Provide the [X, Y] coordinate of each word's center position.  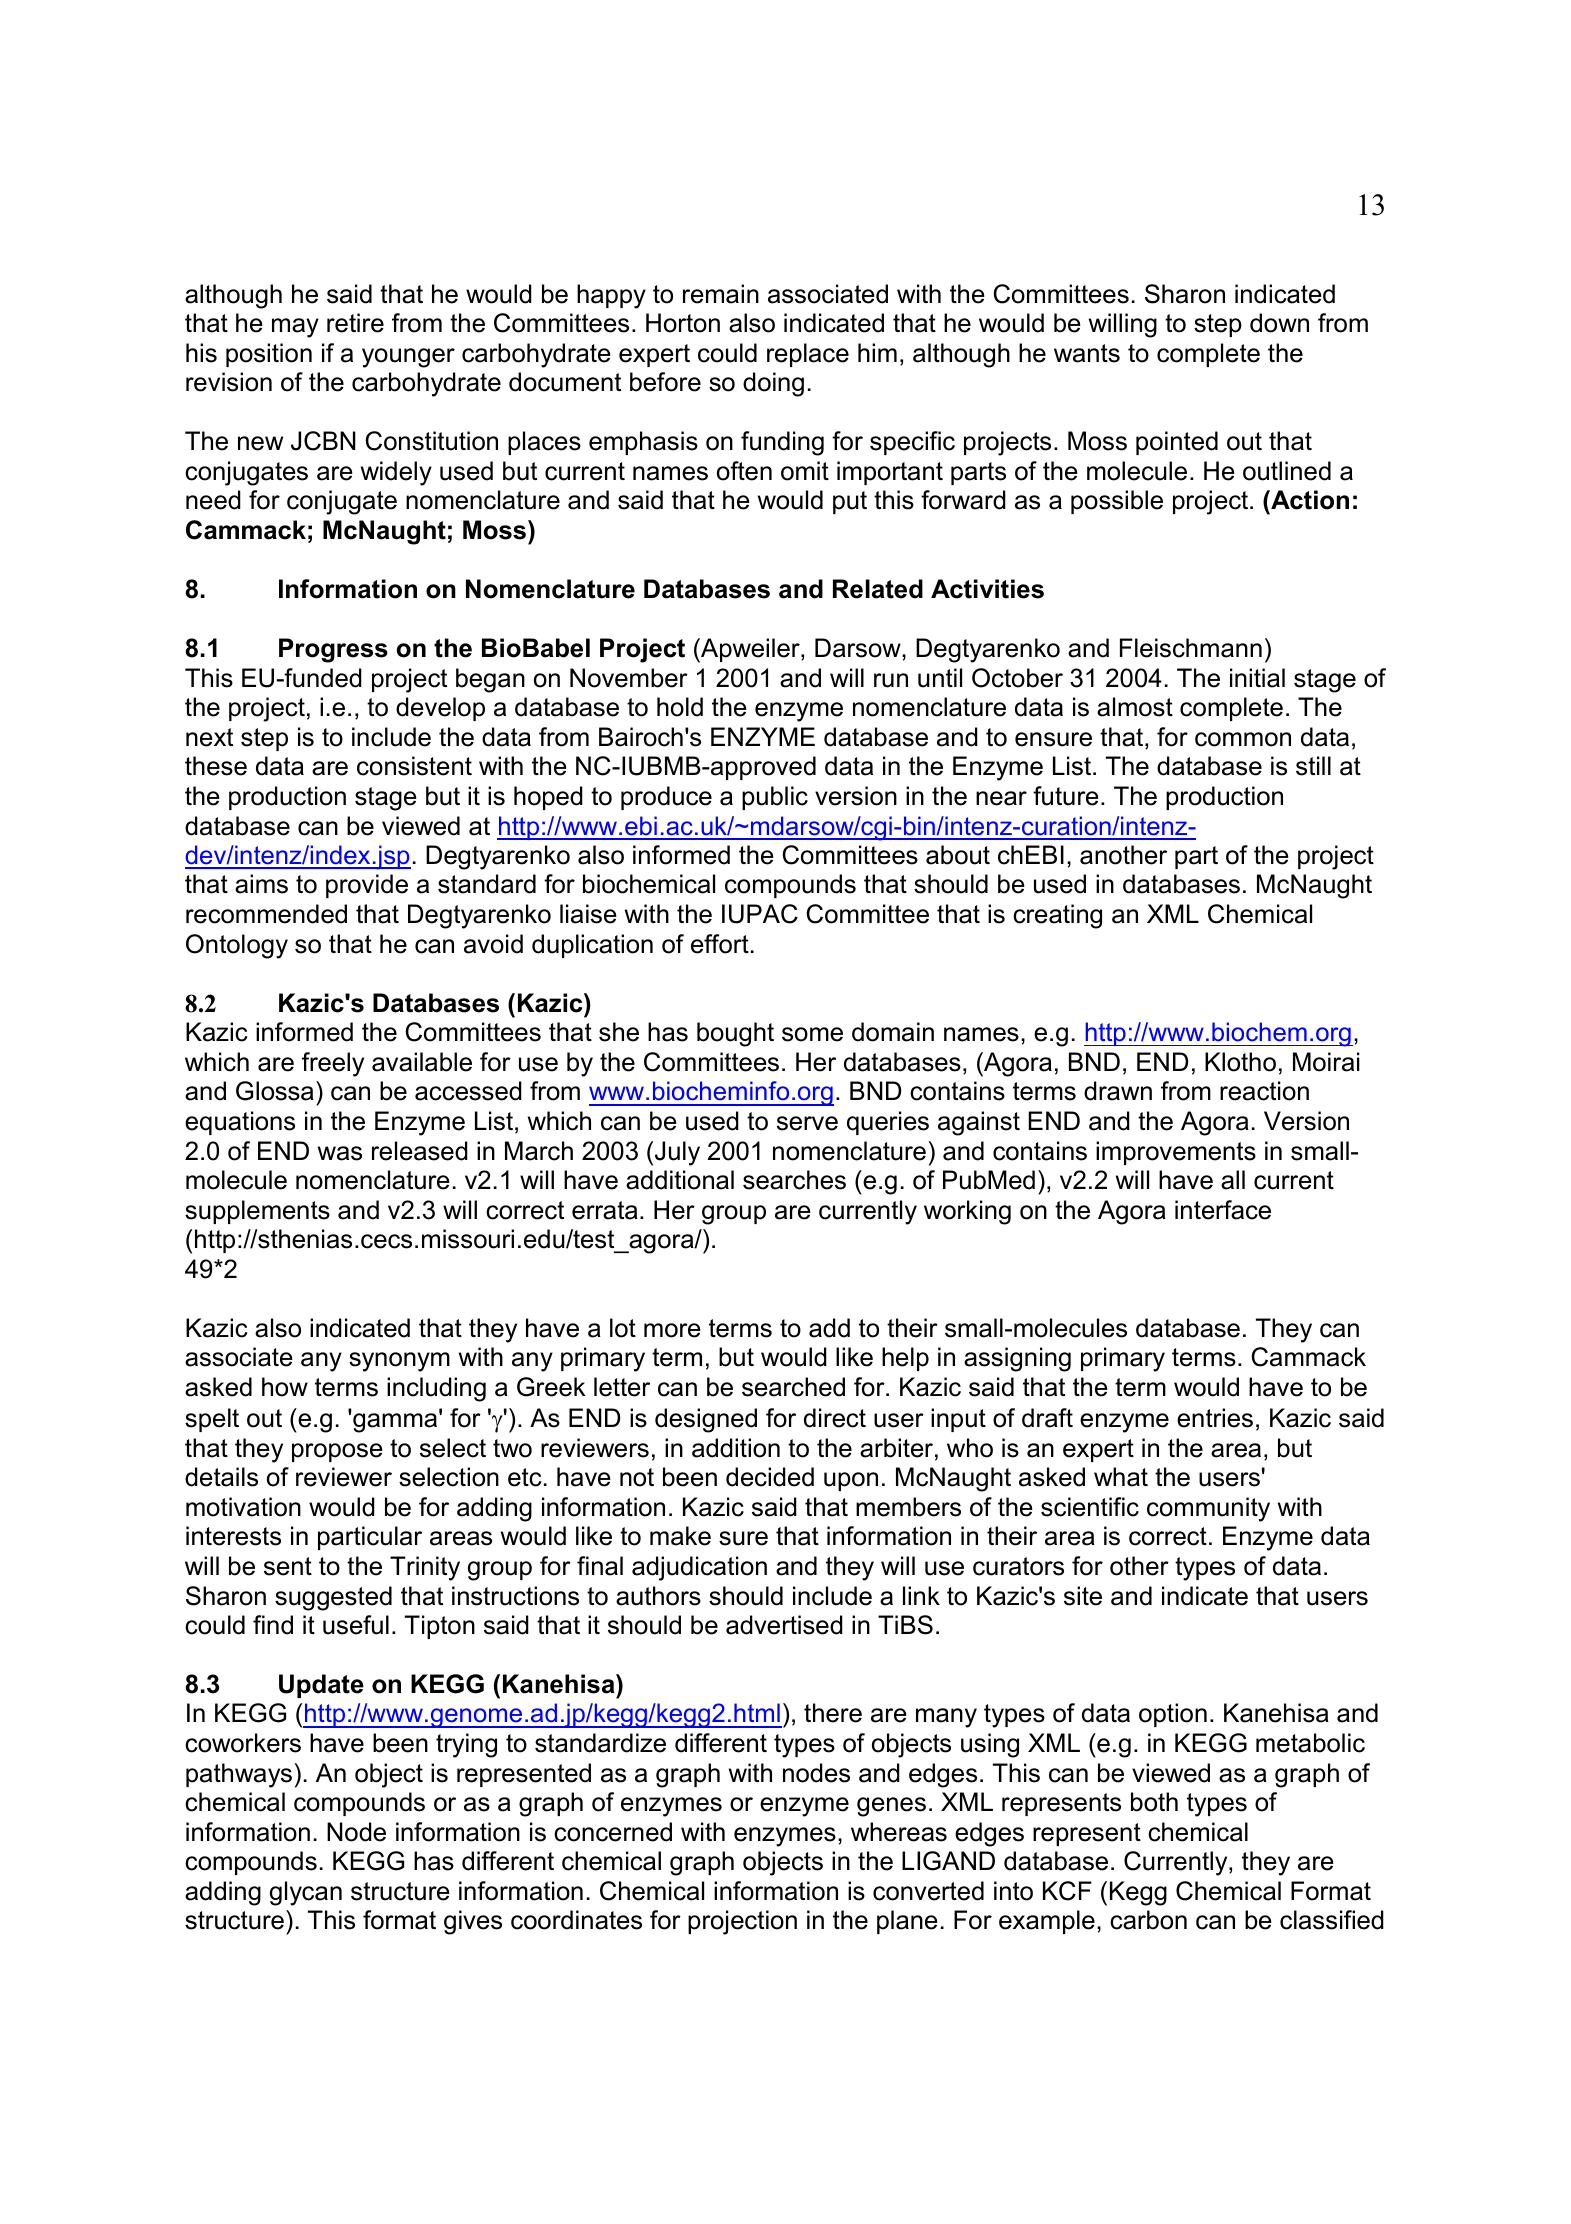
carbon [1148, 1920]
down [1279, 323]
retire [355, 323]
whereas [899, 1832]
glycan [306, 1893]
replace [808, 355]
